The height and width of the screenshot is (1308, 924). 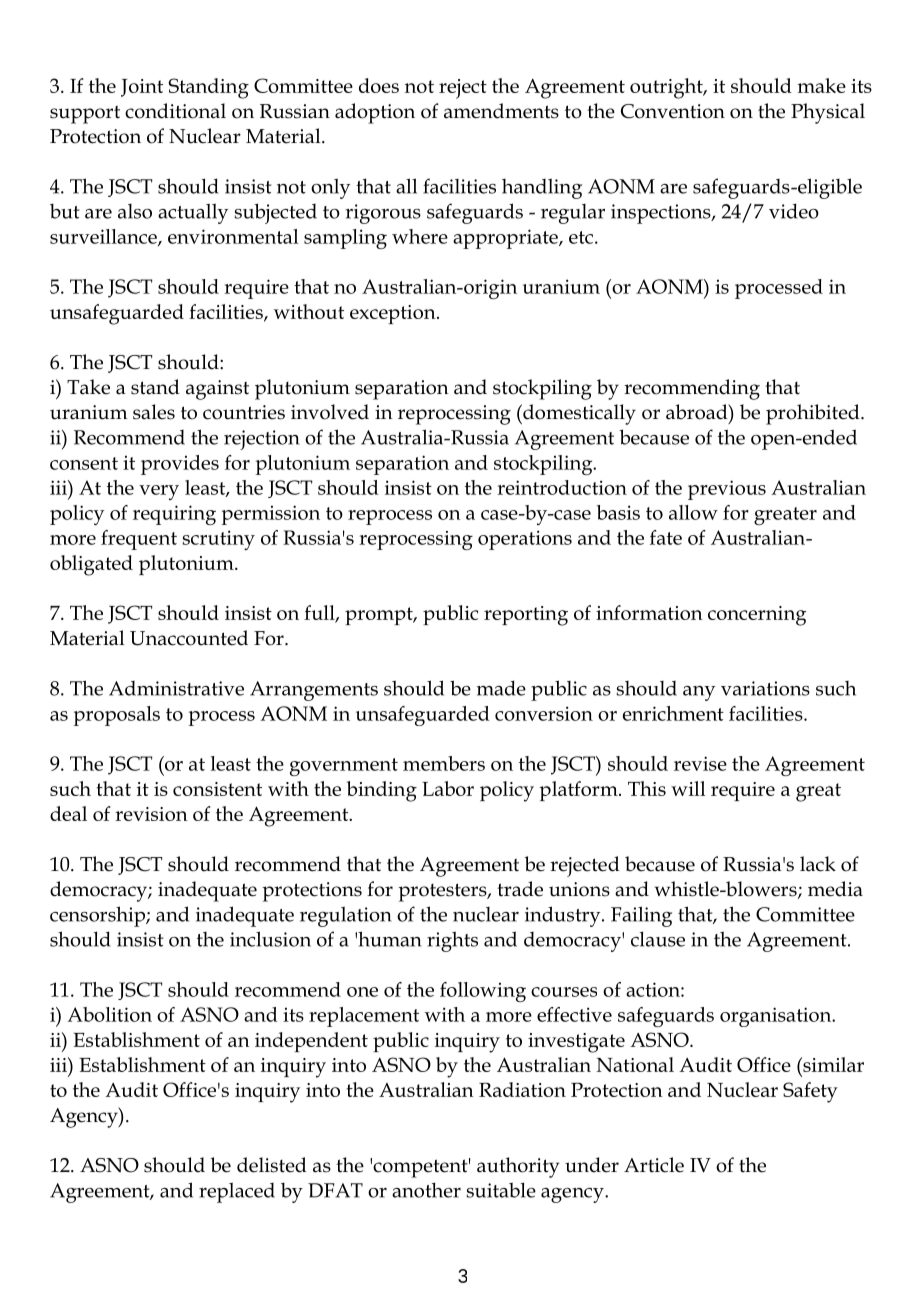 What do you see at coordinates (189, 638) in the screenshot?
I see `Unaccounted` at bounding box center [189, 638].
